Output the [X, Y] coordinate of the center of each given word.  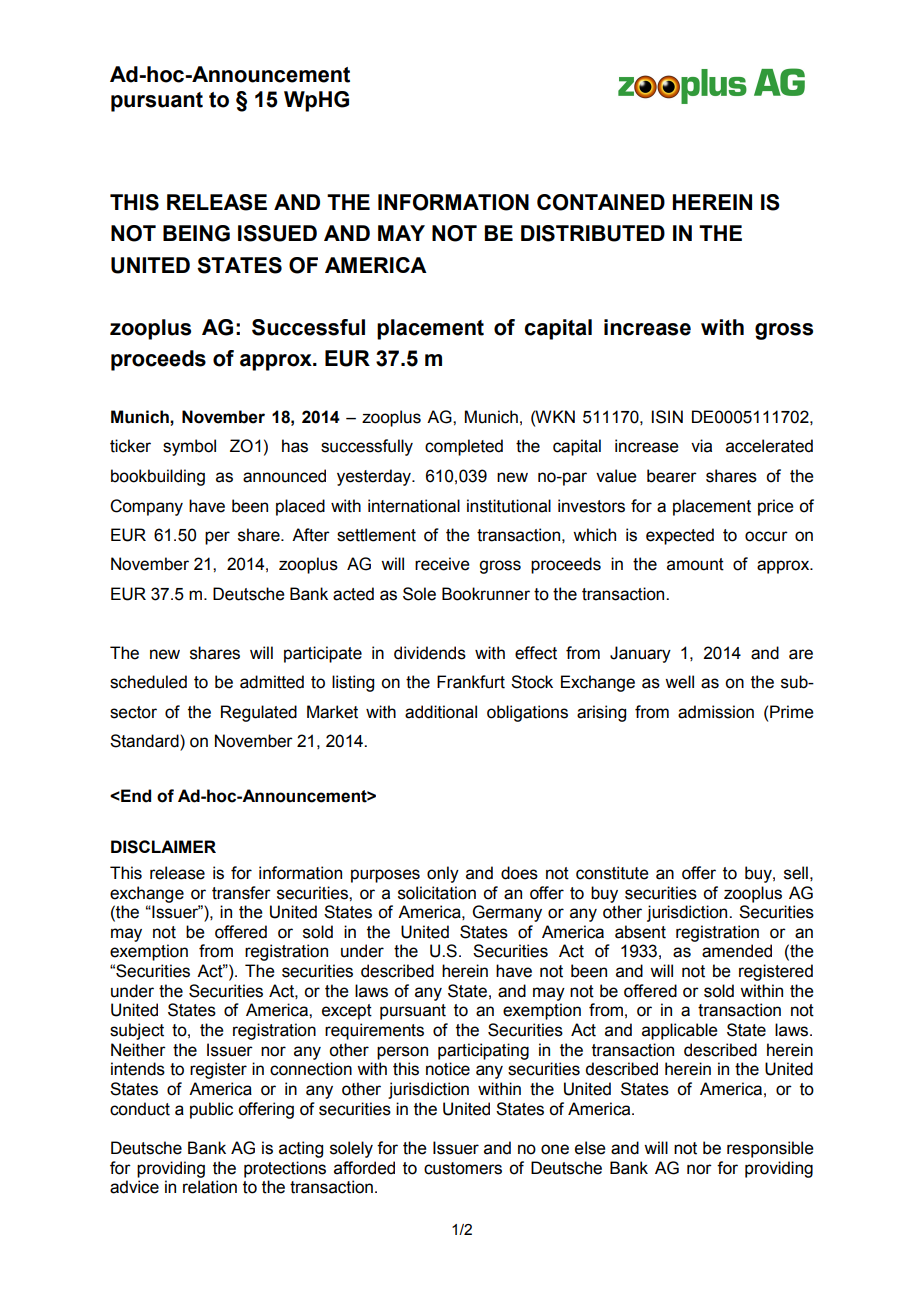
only [443, 874]
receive [442, 564]
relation [210, 1187]
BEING [196, 233]
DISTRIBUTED [593, 233]
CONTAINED [601, 202]
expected [680, 536]
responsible [770, 1149]
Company [146, 507]
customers [463, 1168]
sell [796, 873]
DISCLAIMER [163, 847]
